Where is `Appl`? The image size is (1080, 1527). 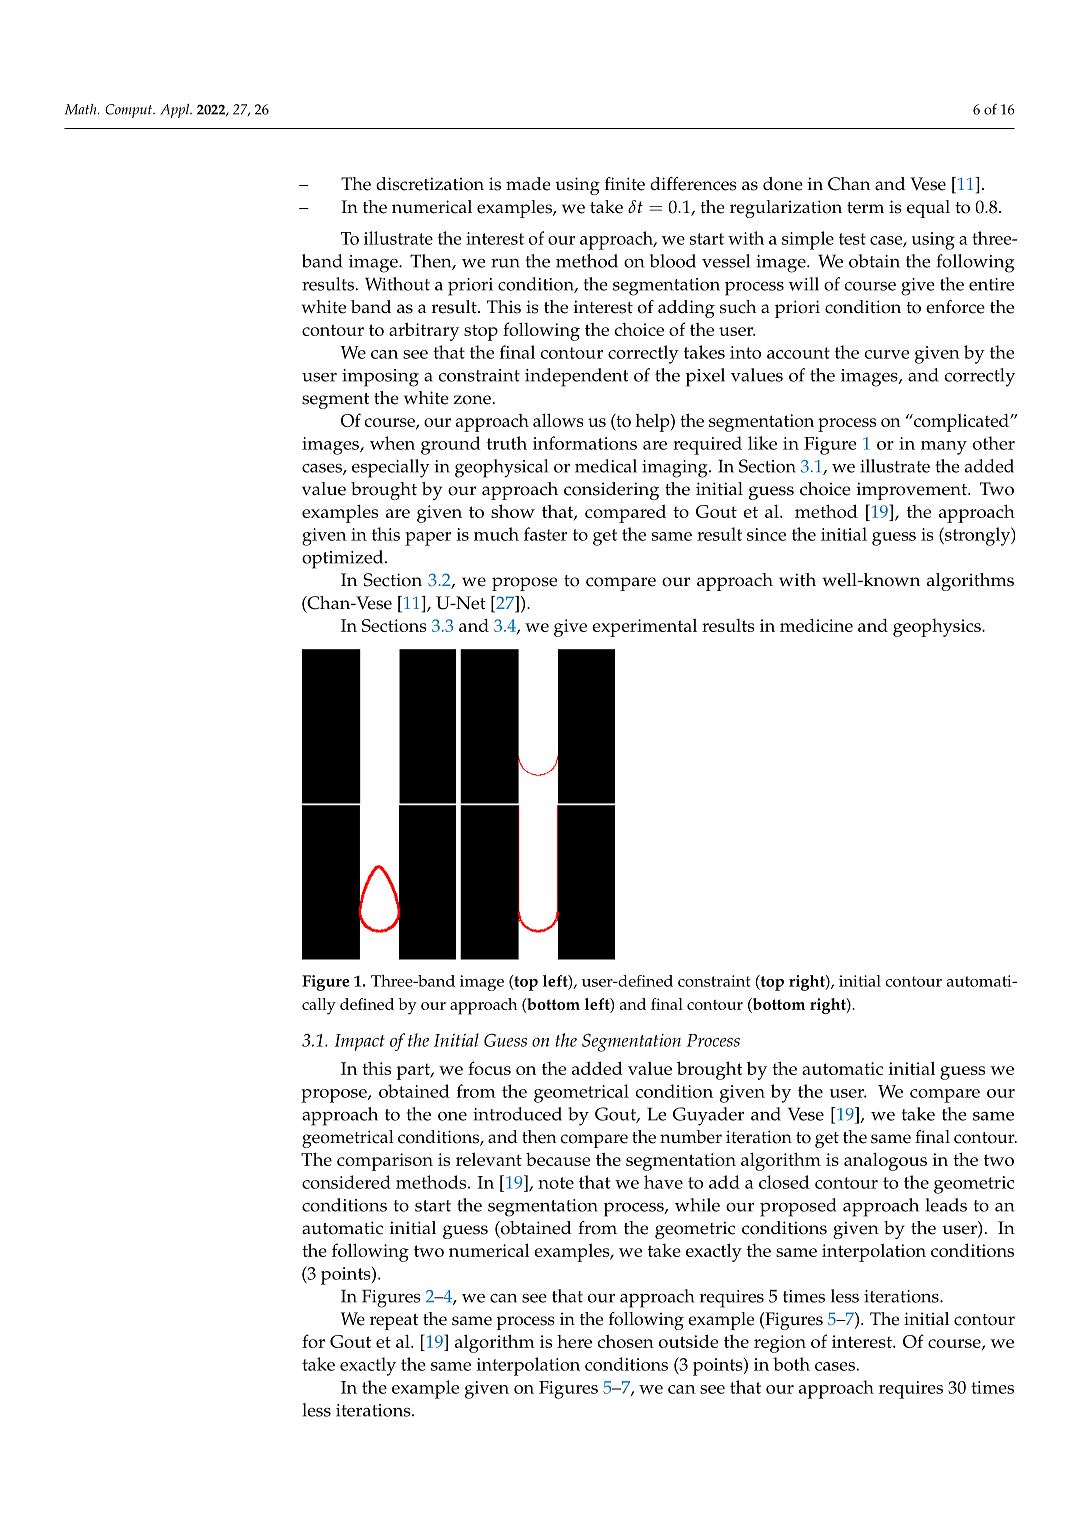
Appl is located at coordinates (176, 111).
